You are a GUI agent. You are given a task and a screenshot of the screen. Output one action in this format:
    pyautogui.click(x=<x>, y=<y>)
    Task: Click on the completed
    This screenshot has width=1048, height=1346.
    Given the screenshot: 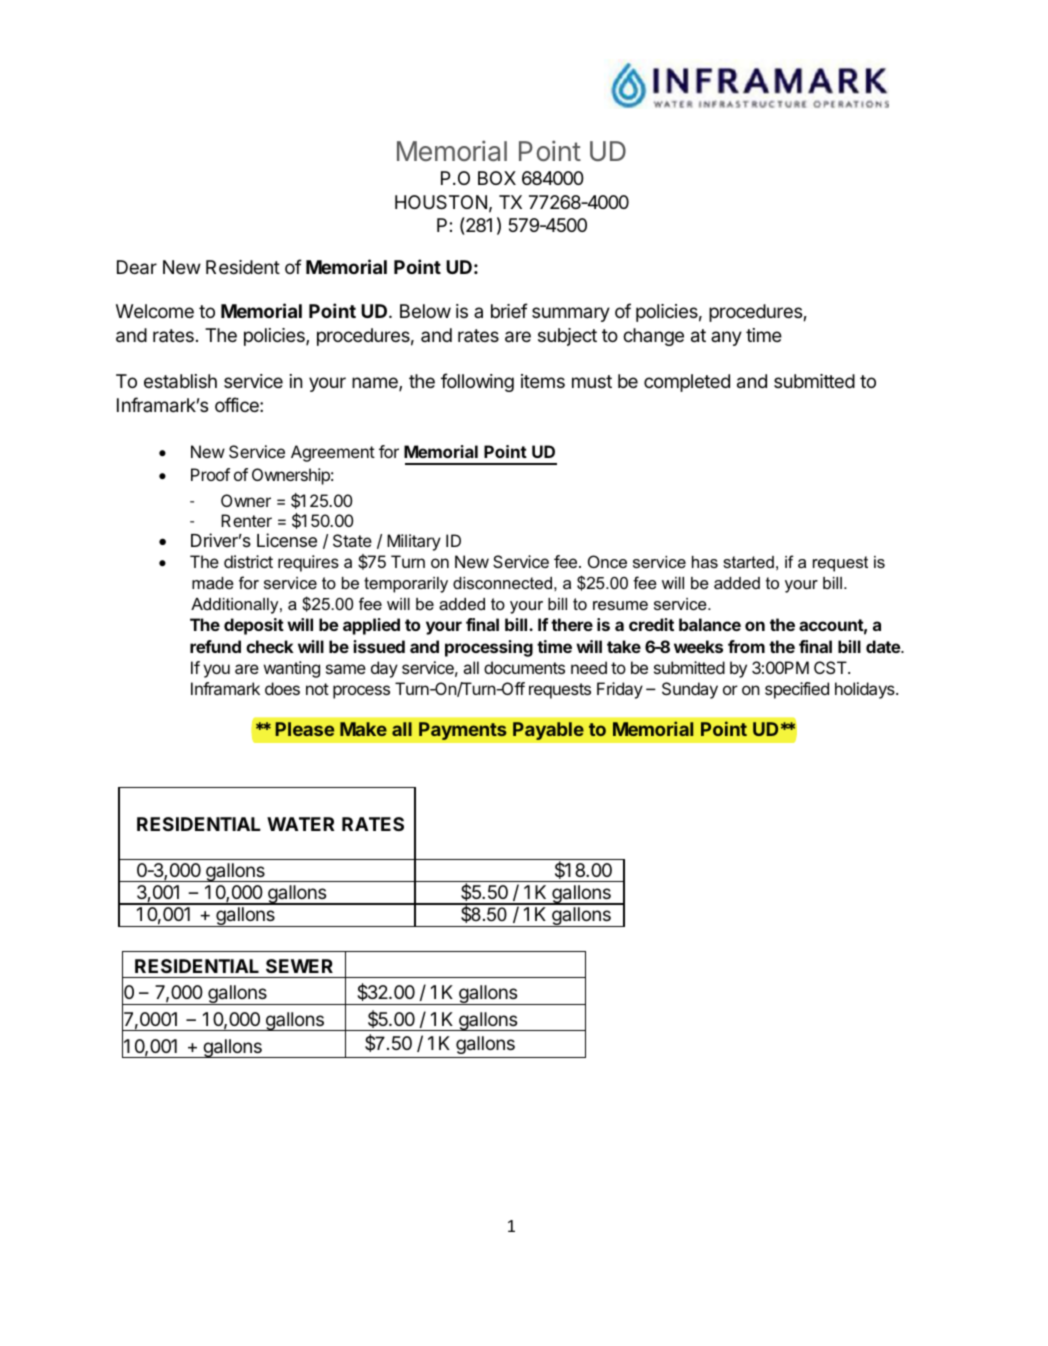 What is the action you would take?
    pyautogui.click(x=687, y=383)
